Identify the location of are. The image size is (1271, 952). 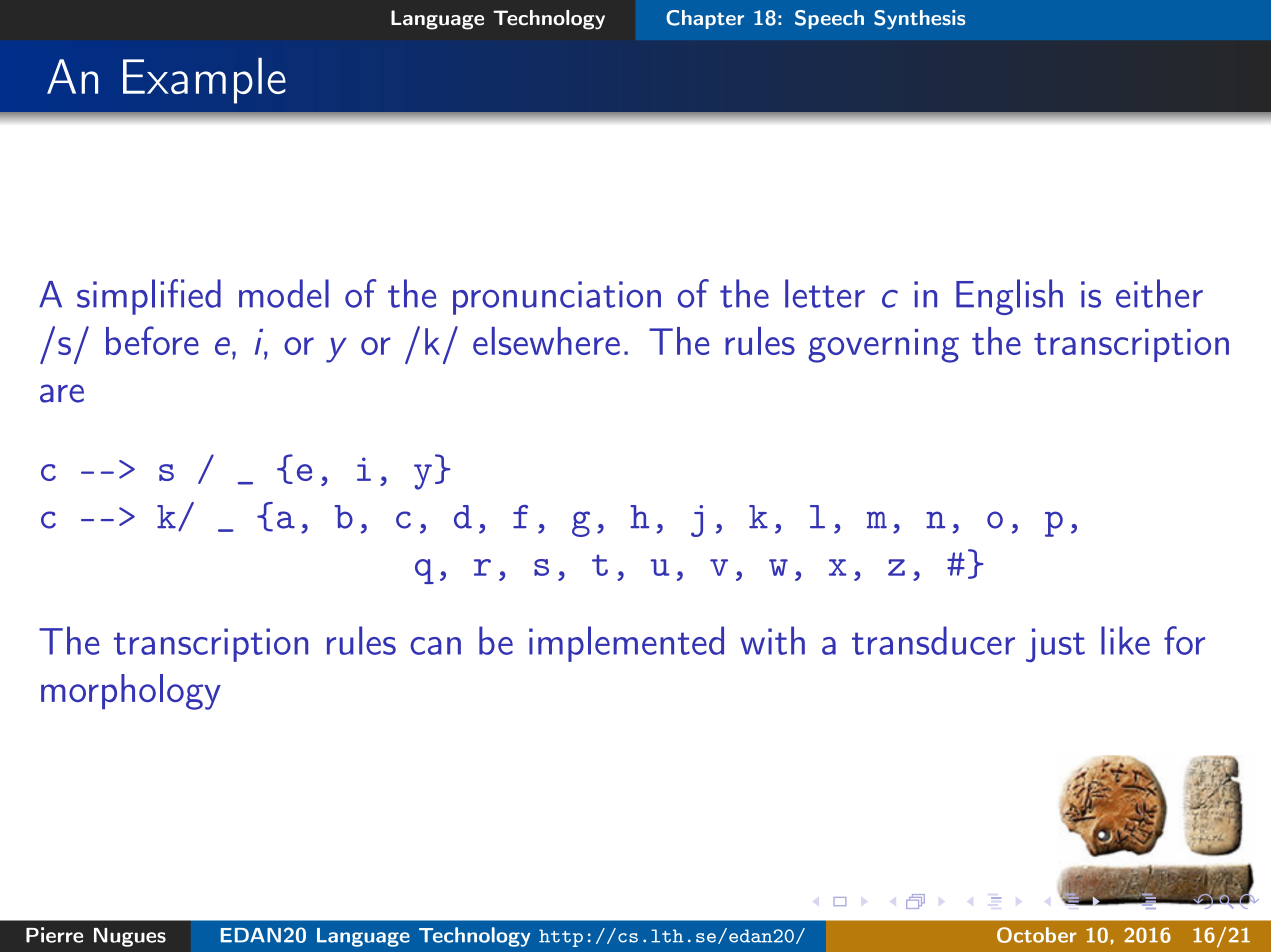
(62, 393).
